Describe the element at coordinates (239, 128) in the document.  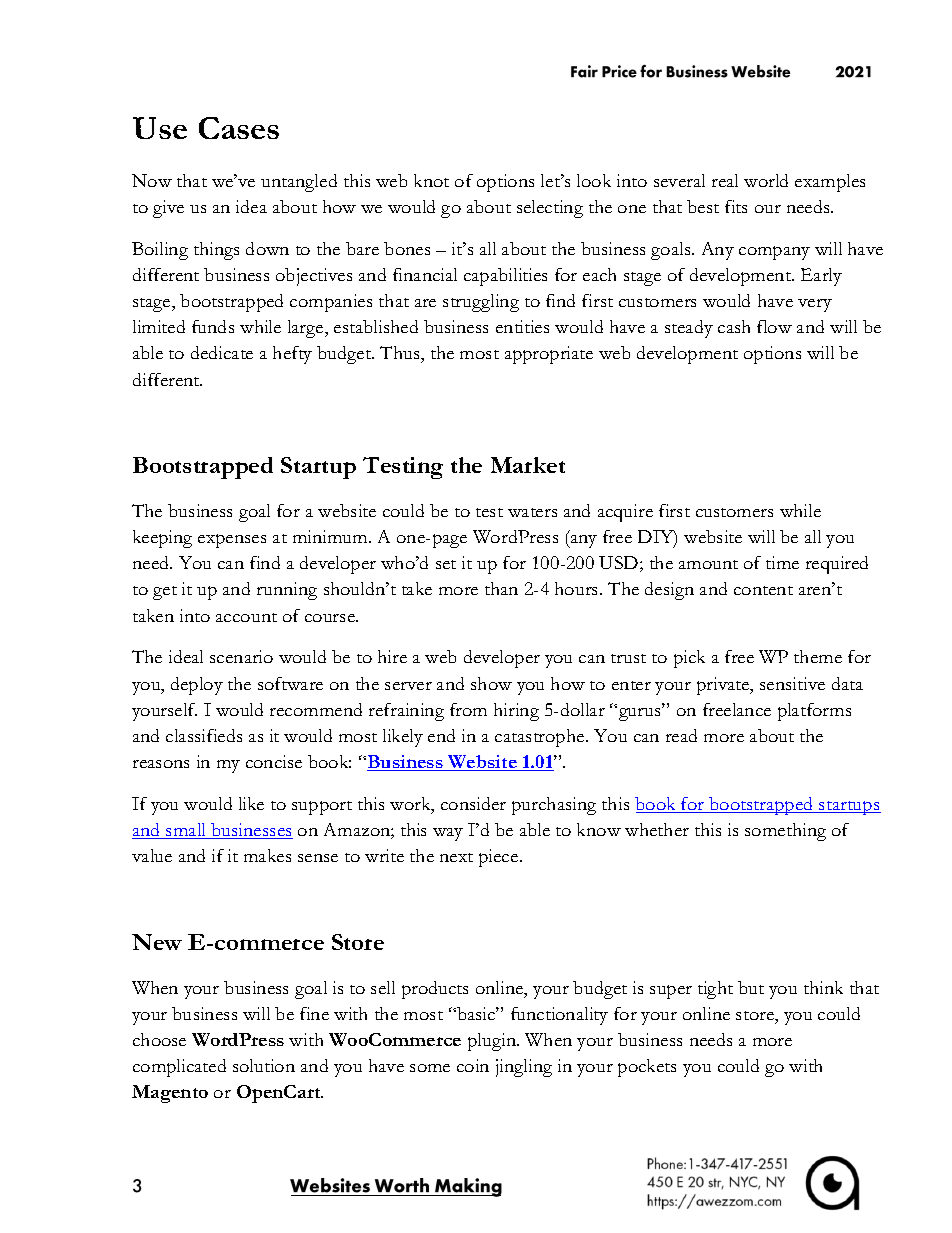
I see `Cases` at that location.
